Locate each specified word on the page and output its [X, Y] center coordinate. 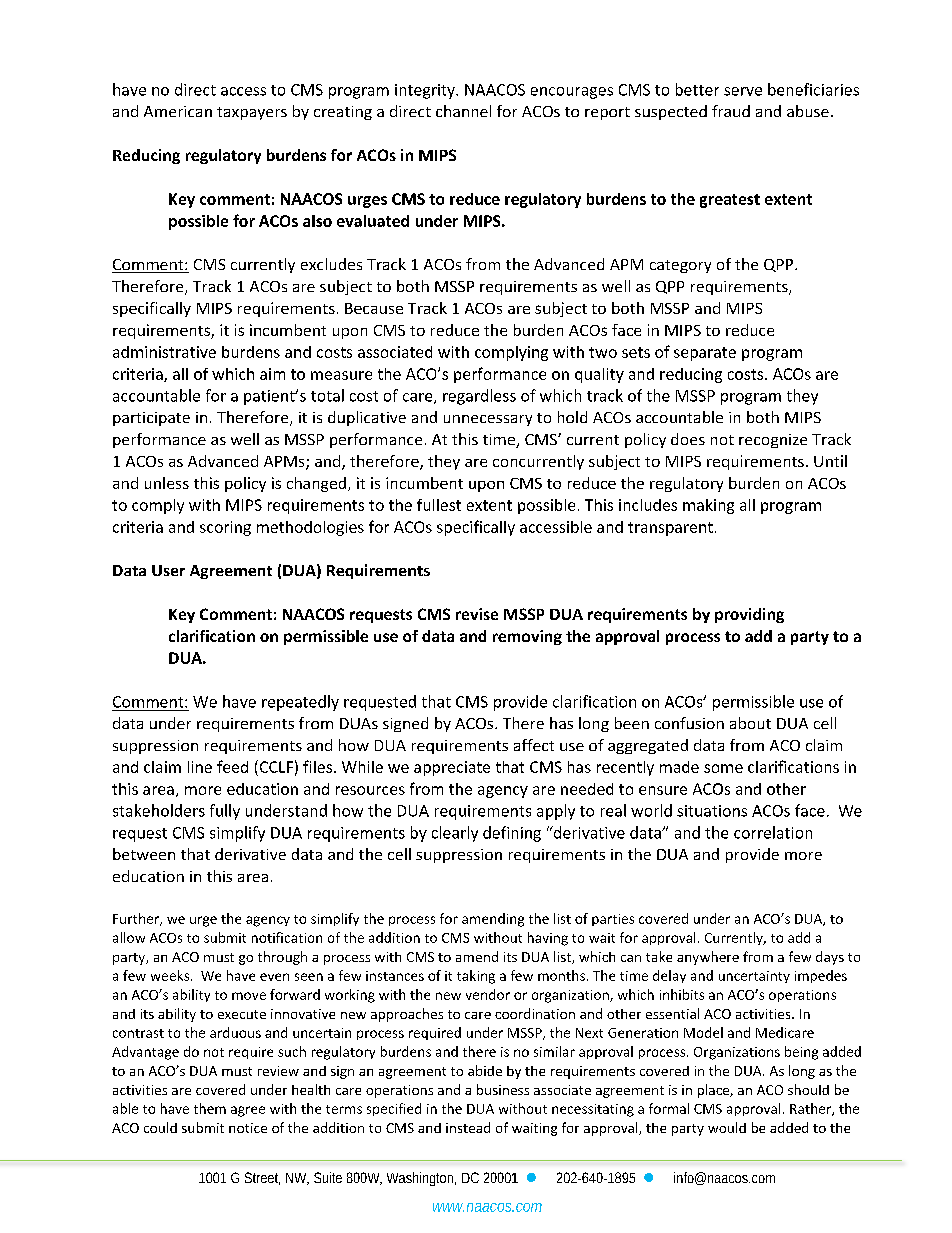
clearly [455, 834]
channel [463, 111]
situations [712, 811]
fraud [731, 111]
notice [248, 1128]
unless [167, 483]
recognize [773, 441]
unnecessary [488, 420]
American [178, 111]
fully [225, 812]
